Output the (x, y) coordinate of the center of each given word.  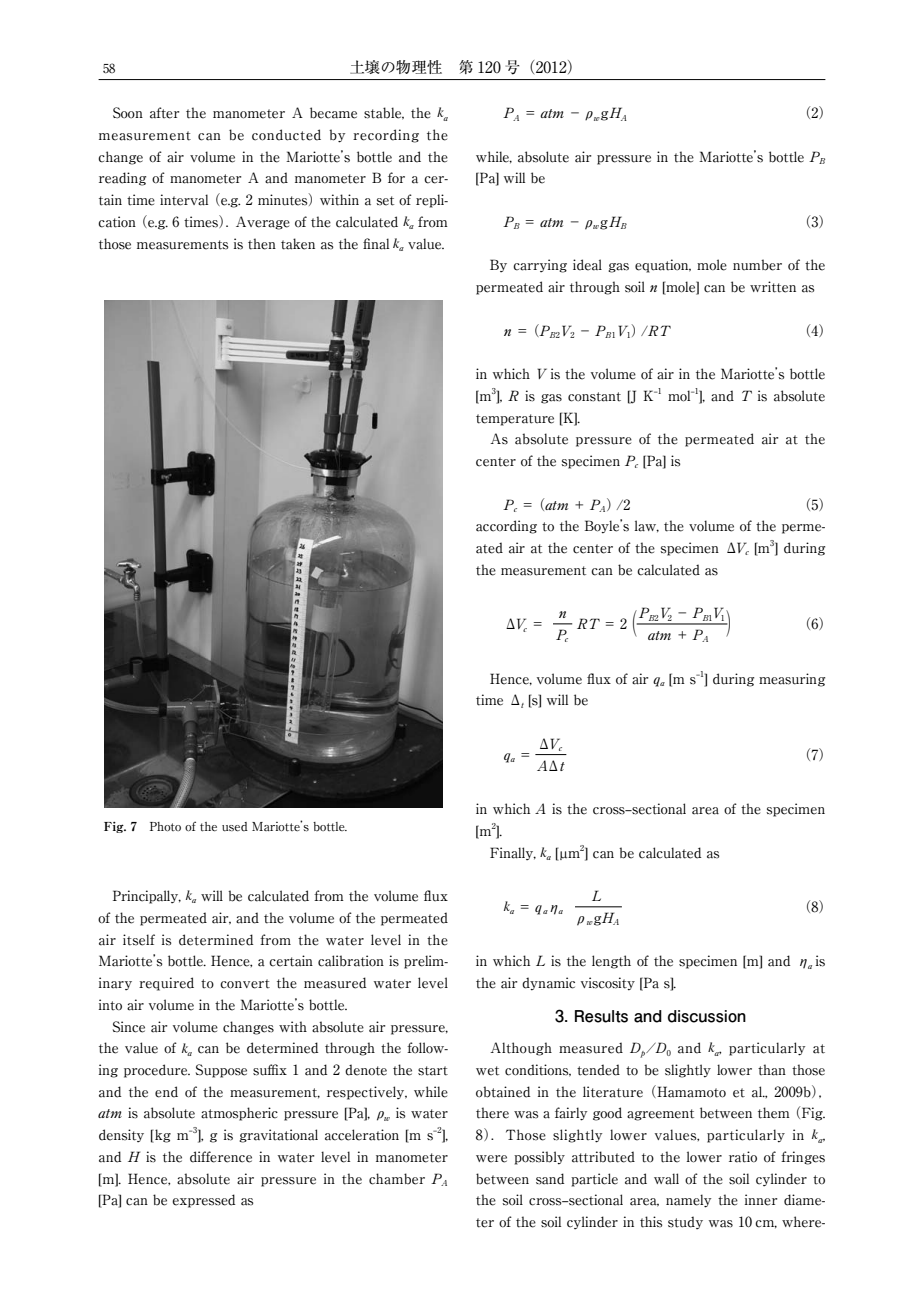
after (164, 113)
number (757, 265)
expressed (203, 1201)
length (611, 962)
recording (386, 136)
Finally (513, 853)
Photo (165, 826)
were (491, 1159)
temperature (515, 420)
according (506, 527)
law (646, 526)
